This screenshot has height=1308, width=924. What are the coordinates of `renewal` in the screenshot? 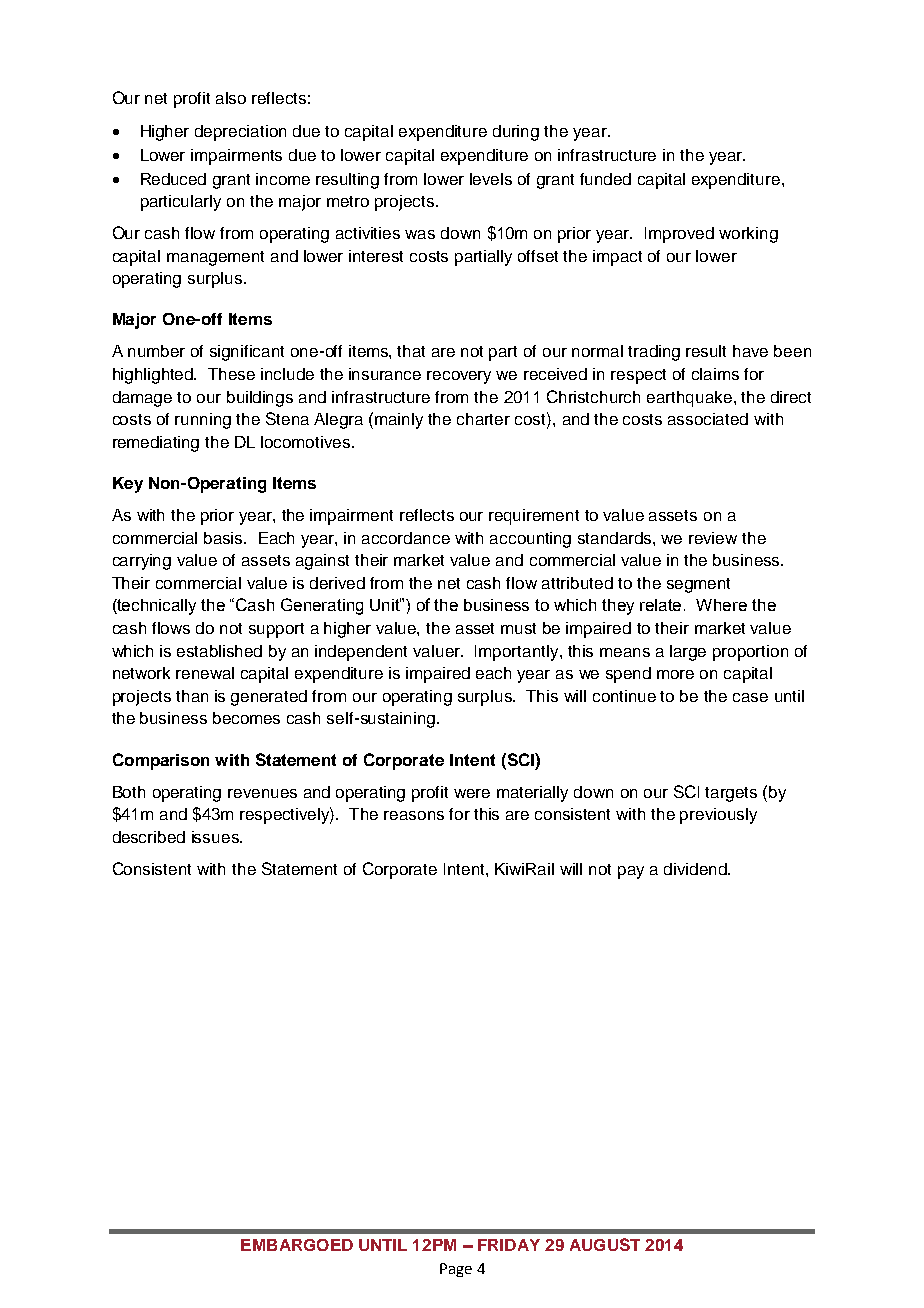 It's located at (205, 673).
